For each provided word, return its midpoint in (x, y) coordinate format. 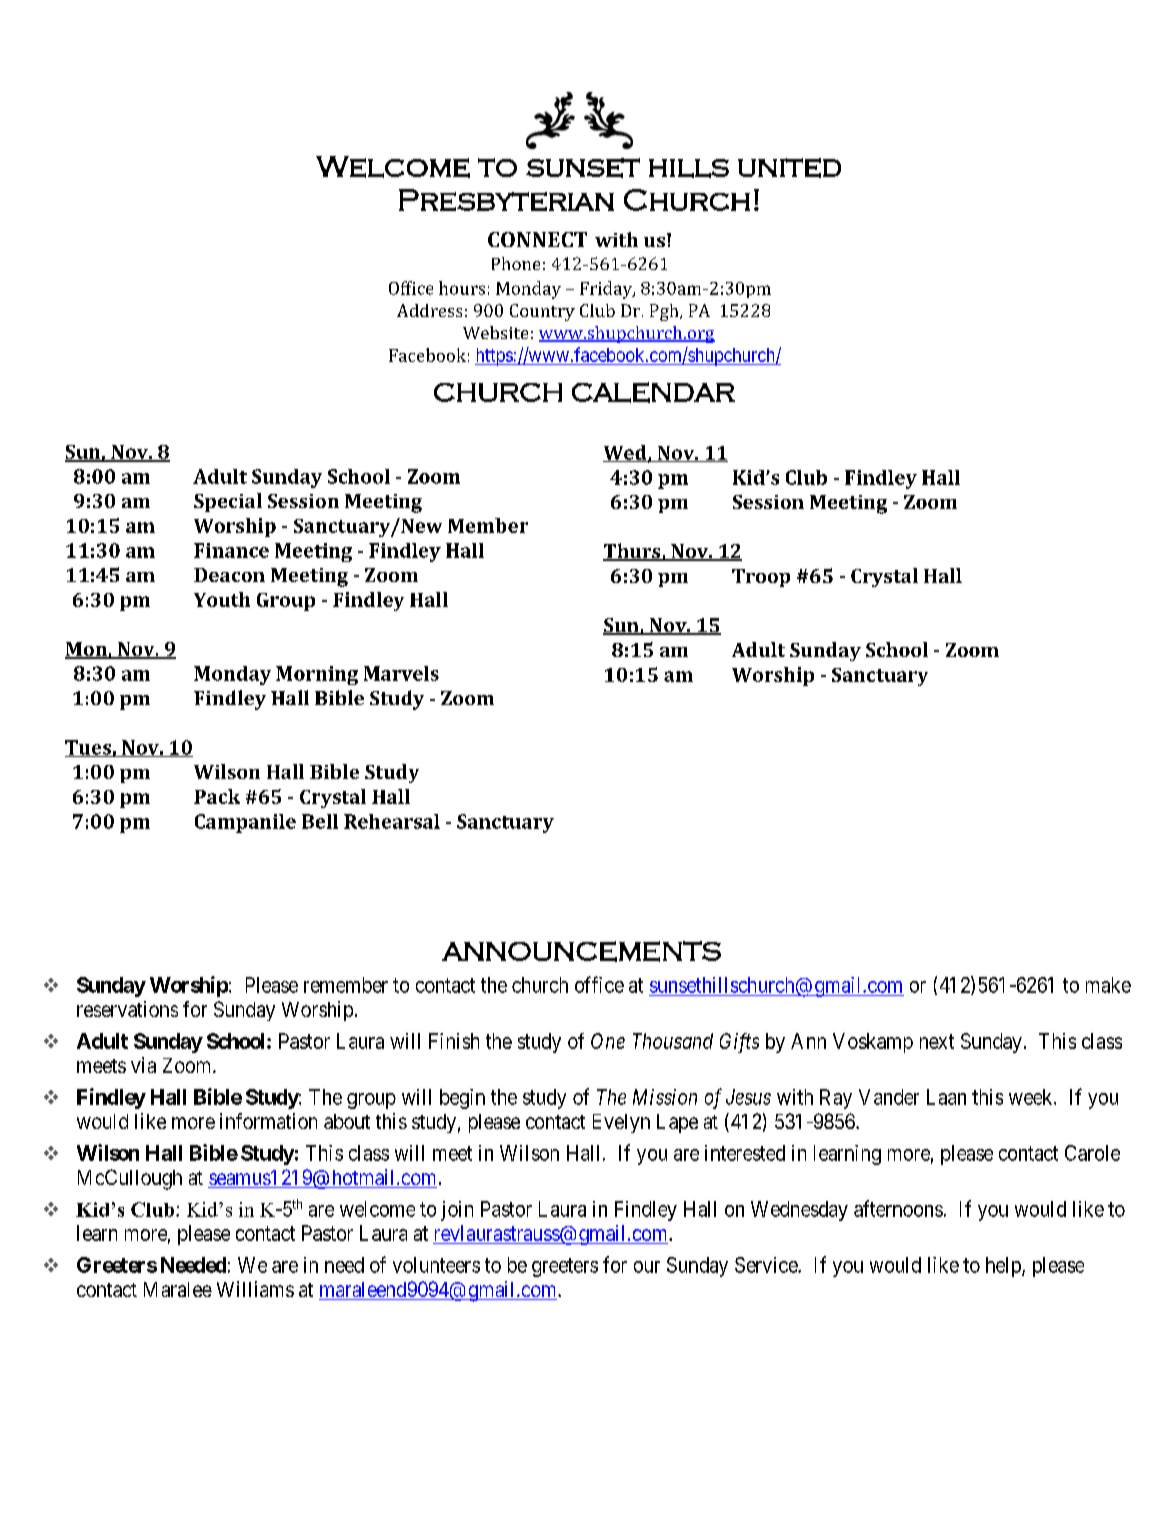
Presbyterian (506, 200)
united (789, 168)
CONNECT (537, 239)
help (1004, 1267)
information (268, 1121)
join (457, 1211)
